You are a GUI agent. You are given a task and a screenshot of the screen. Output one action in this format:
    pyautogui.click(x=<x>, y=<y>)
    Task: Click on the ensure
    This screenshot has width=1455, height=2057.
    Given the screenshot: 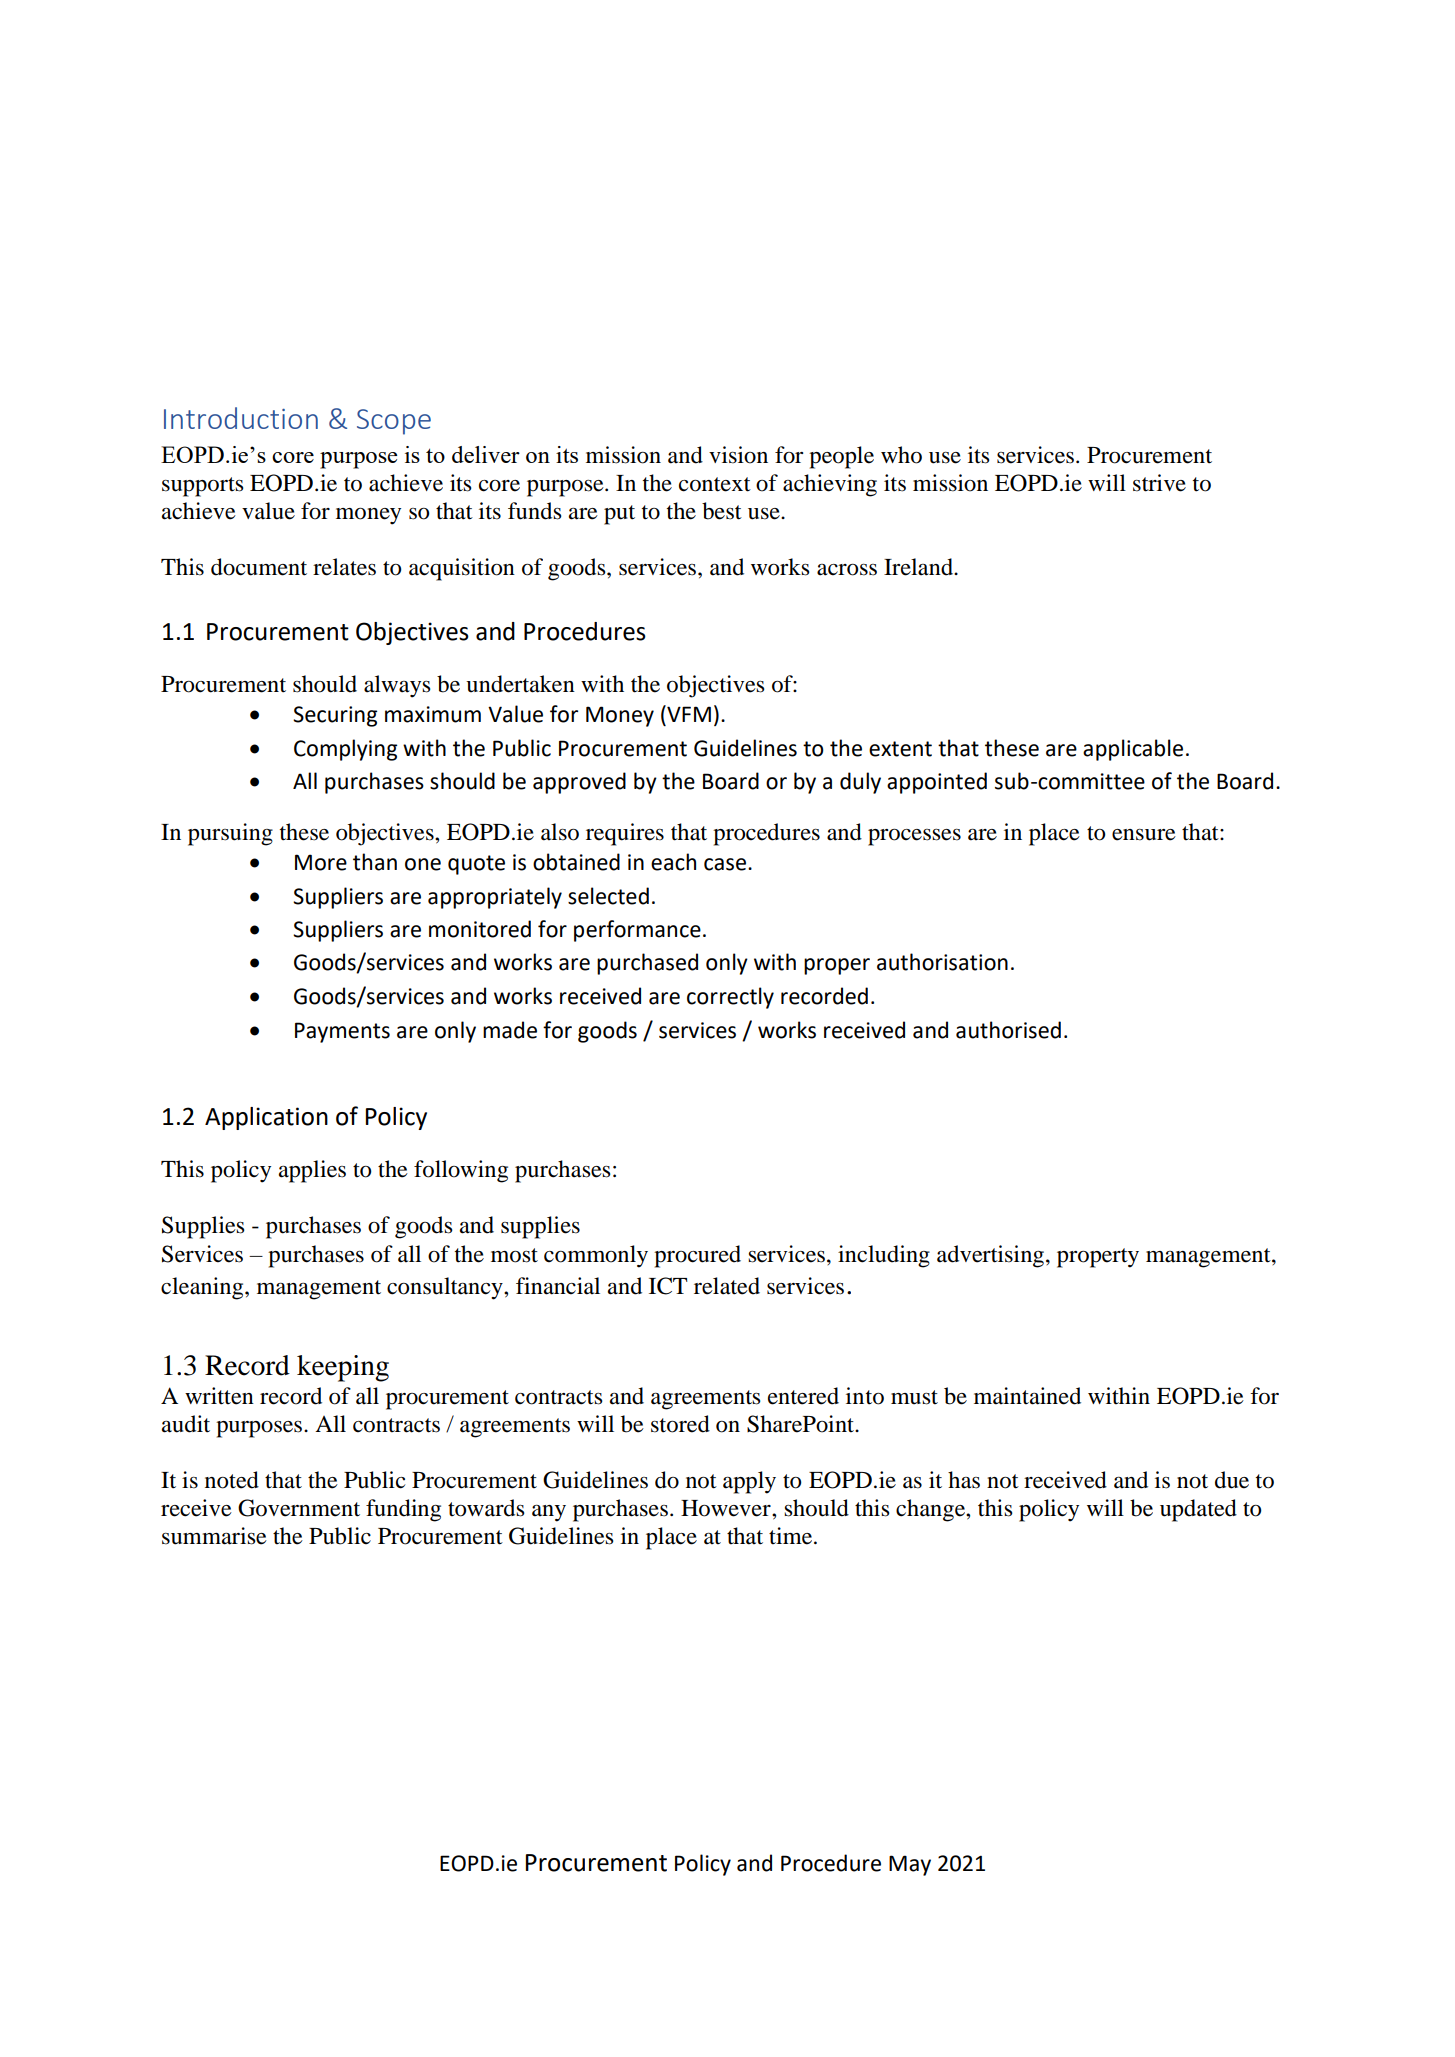 What is the action you would take?
    pyautogui.click(x=1144, y=835)
